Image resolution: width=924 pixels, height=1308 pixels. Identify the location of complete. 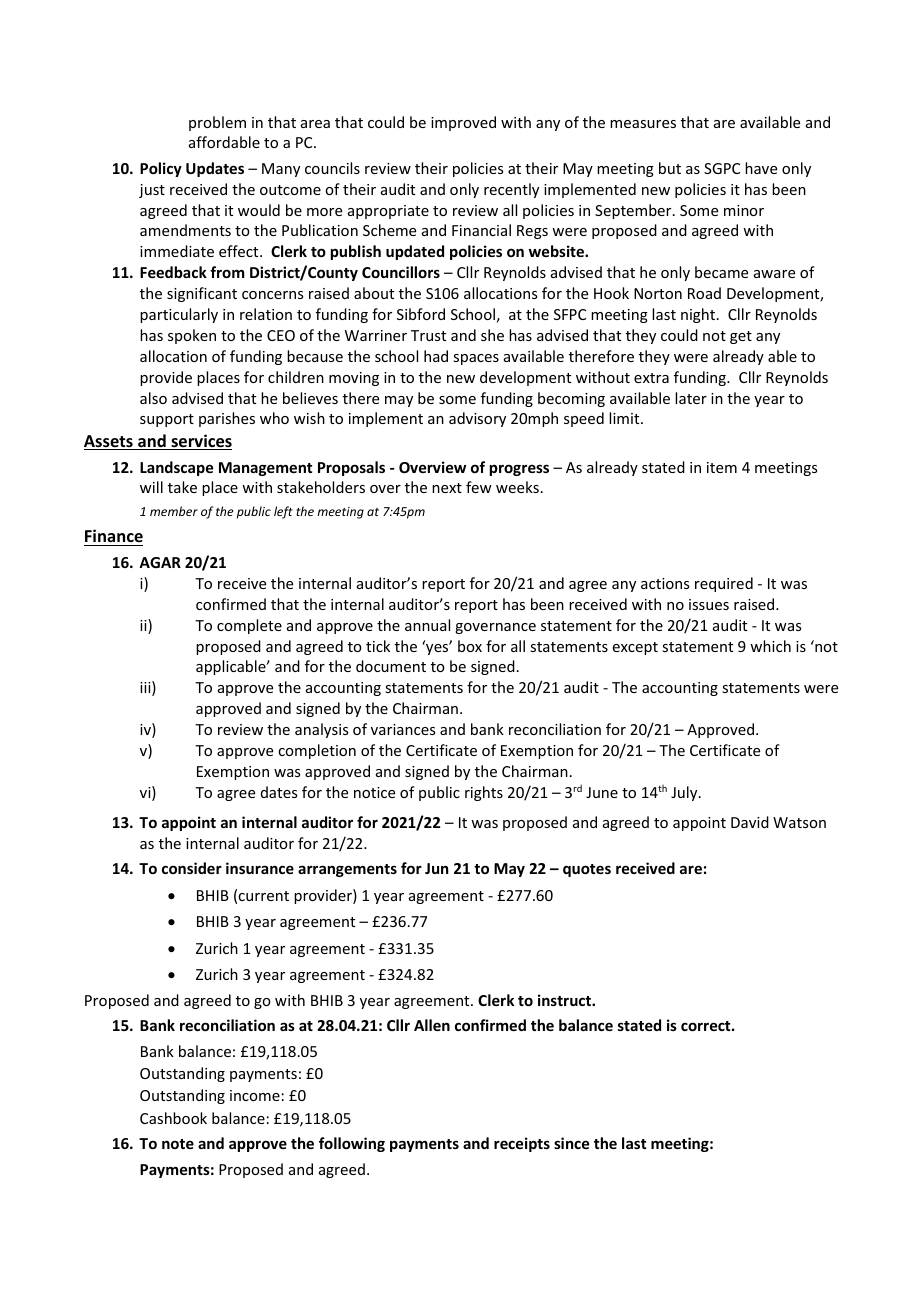
(249, 626).
